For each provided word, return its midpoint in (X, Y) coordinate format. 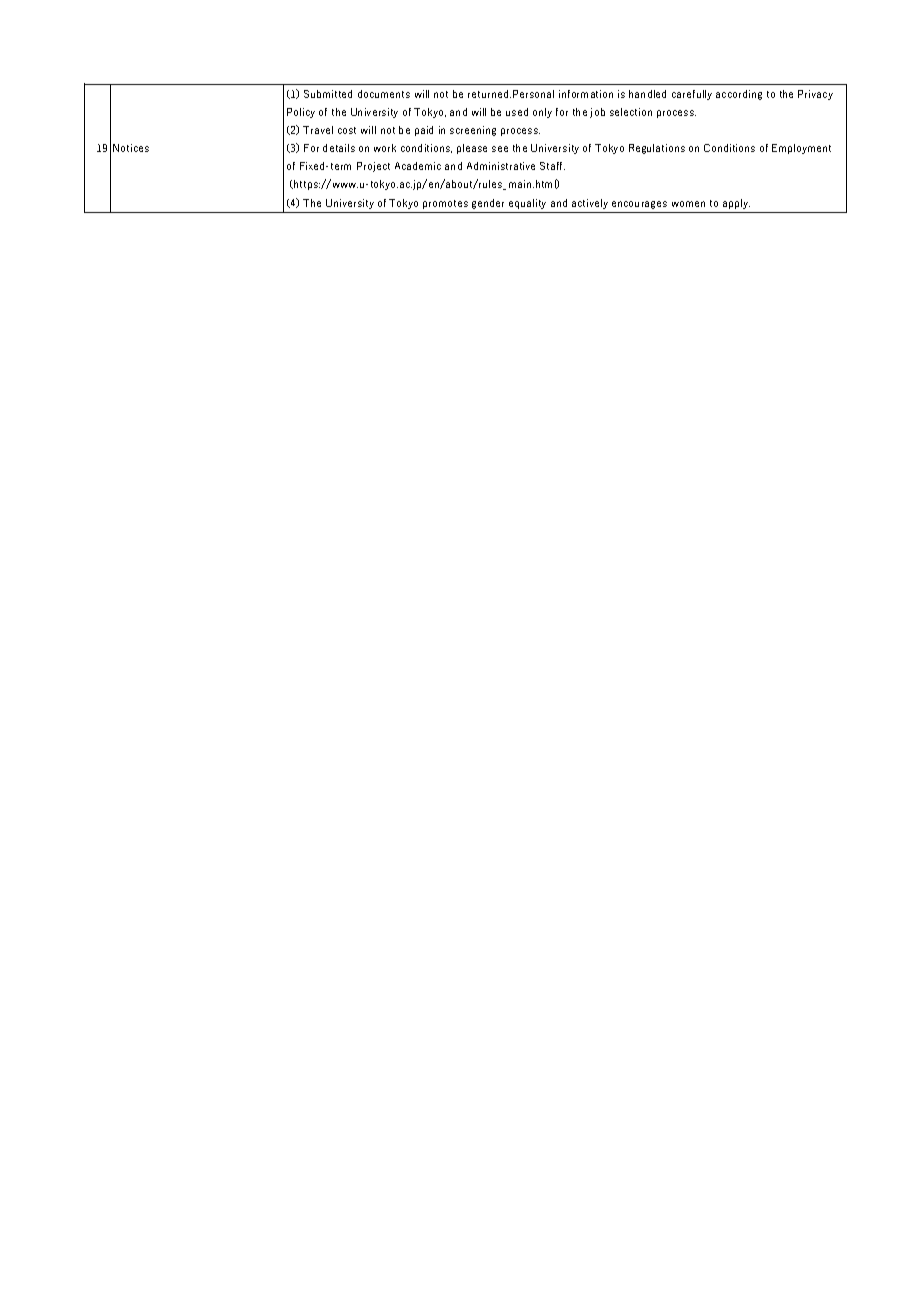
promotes (445, 204)
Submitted (328, 94)
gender (488, 204)
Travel (318, 130)
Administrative (501, 166)
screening (473, 131)
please (472, 149)
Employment (801, 149)
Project (373, 167)
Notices (131, 148)
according (739, 95)
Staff (552, 166)
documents (384, 94)
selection (631, 112)
